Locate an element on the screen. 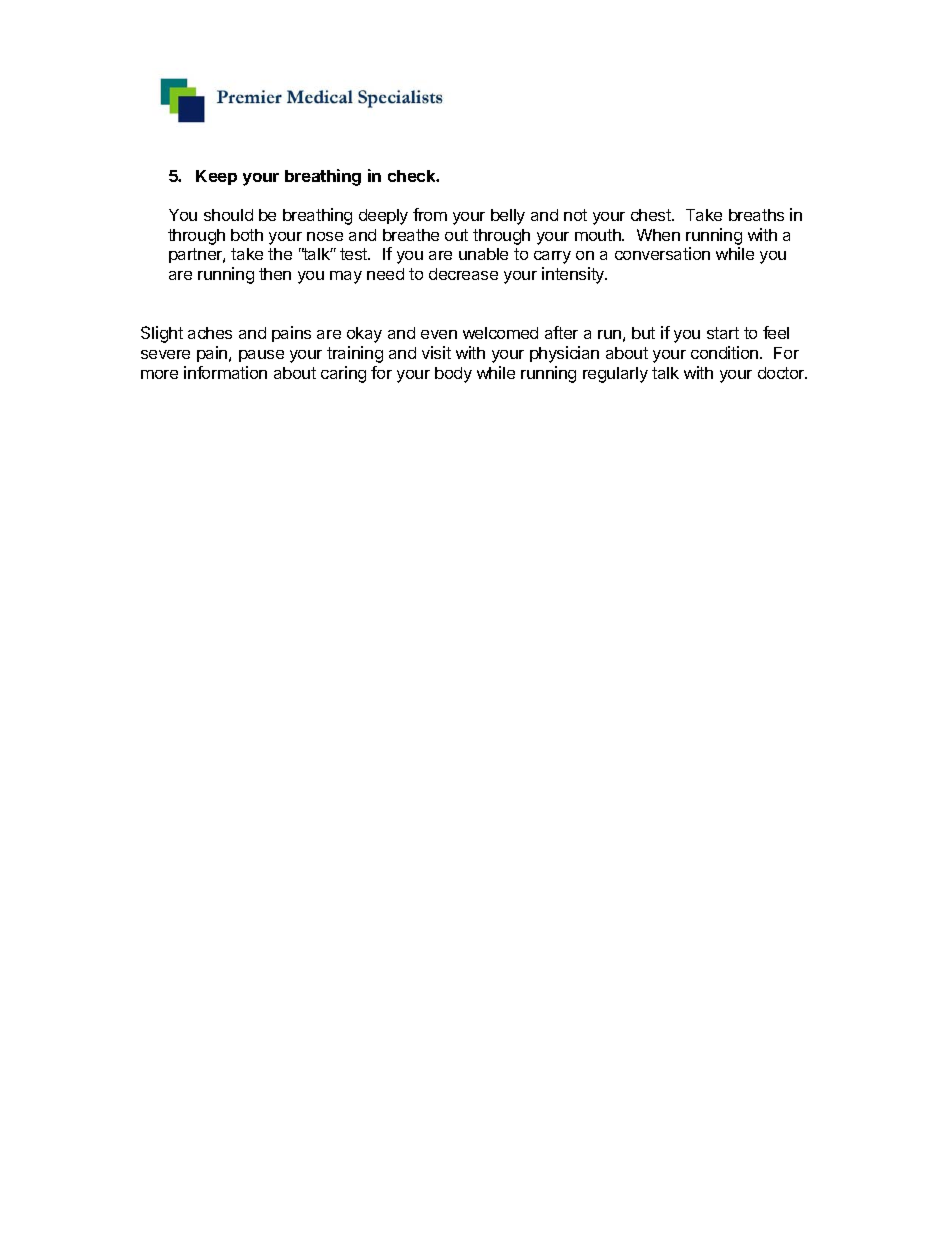 The height and width of the screenshot is (1233, 952). both is located at coordinates (247, 235).
